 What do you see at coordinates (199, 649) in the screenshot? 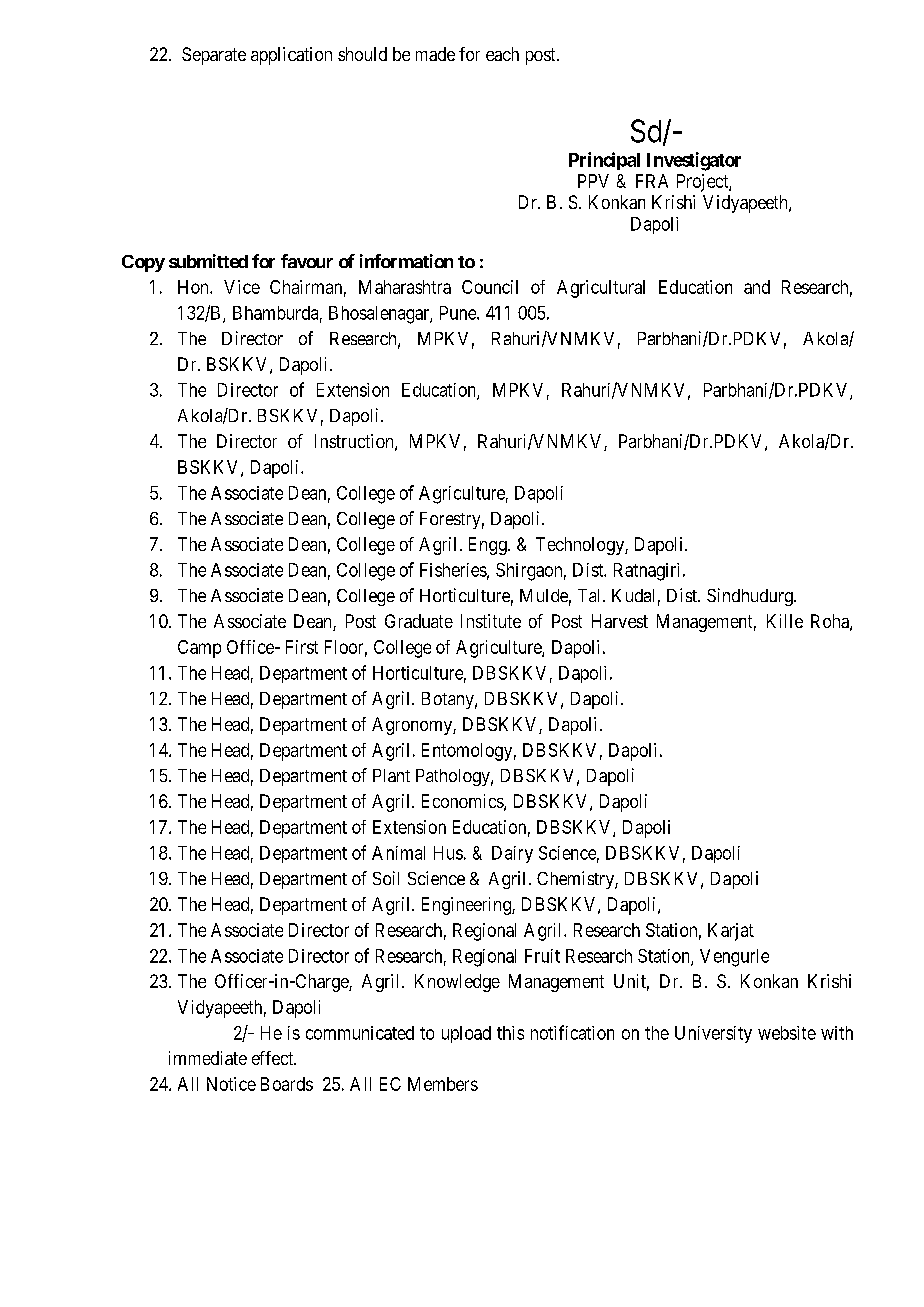
I see `Camp` at bounding box center [199, 649].
